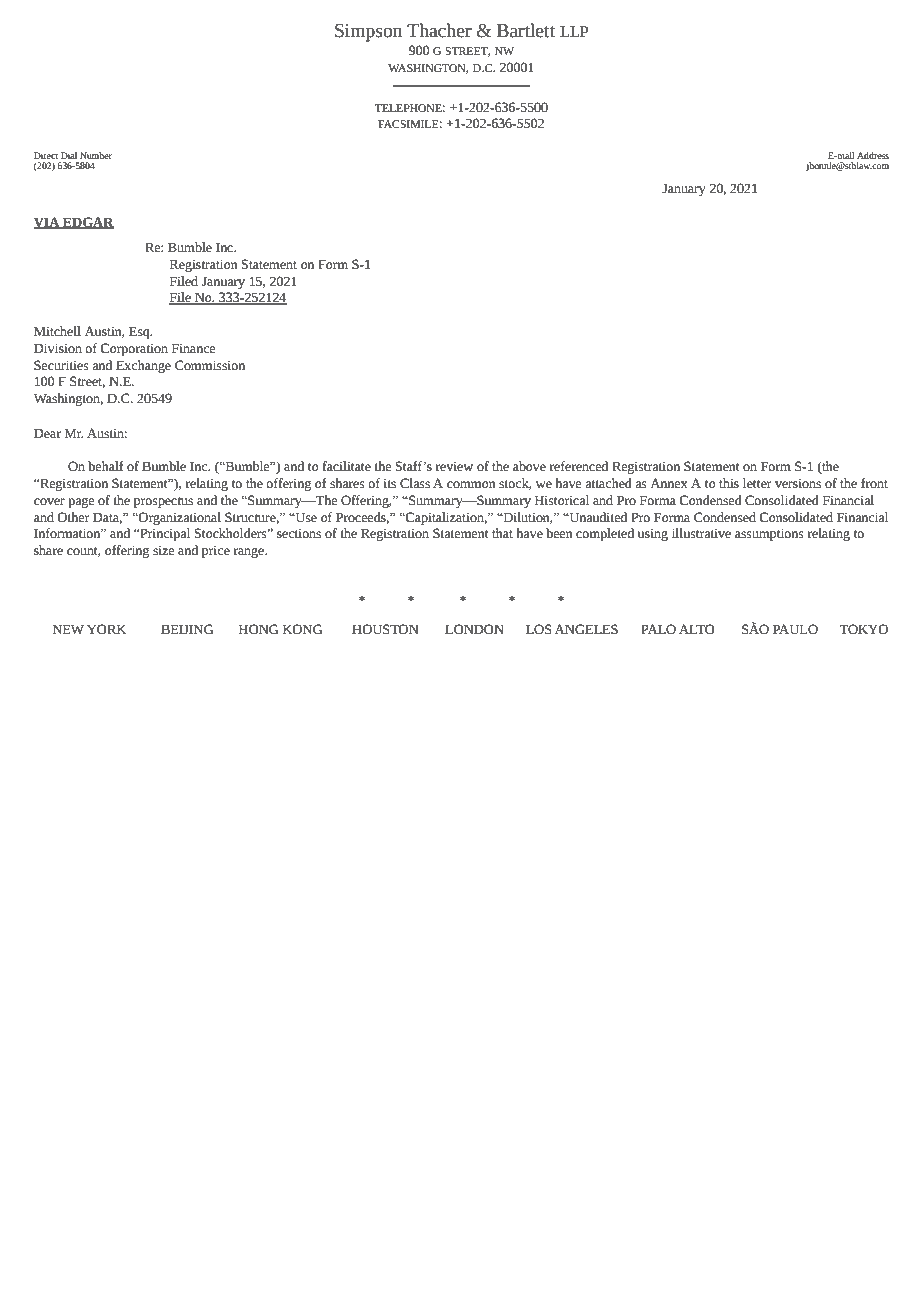 The image size is (924, 1308). Describe the element at coordinates (106, 629) in the document. I see `YORK` at that location.
